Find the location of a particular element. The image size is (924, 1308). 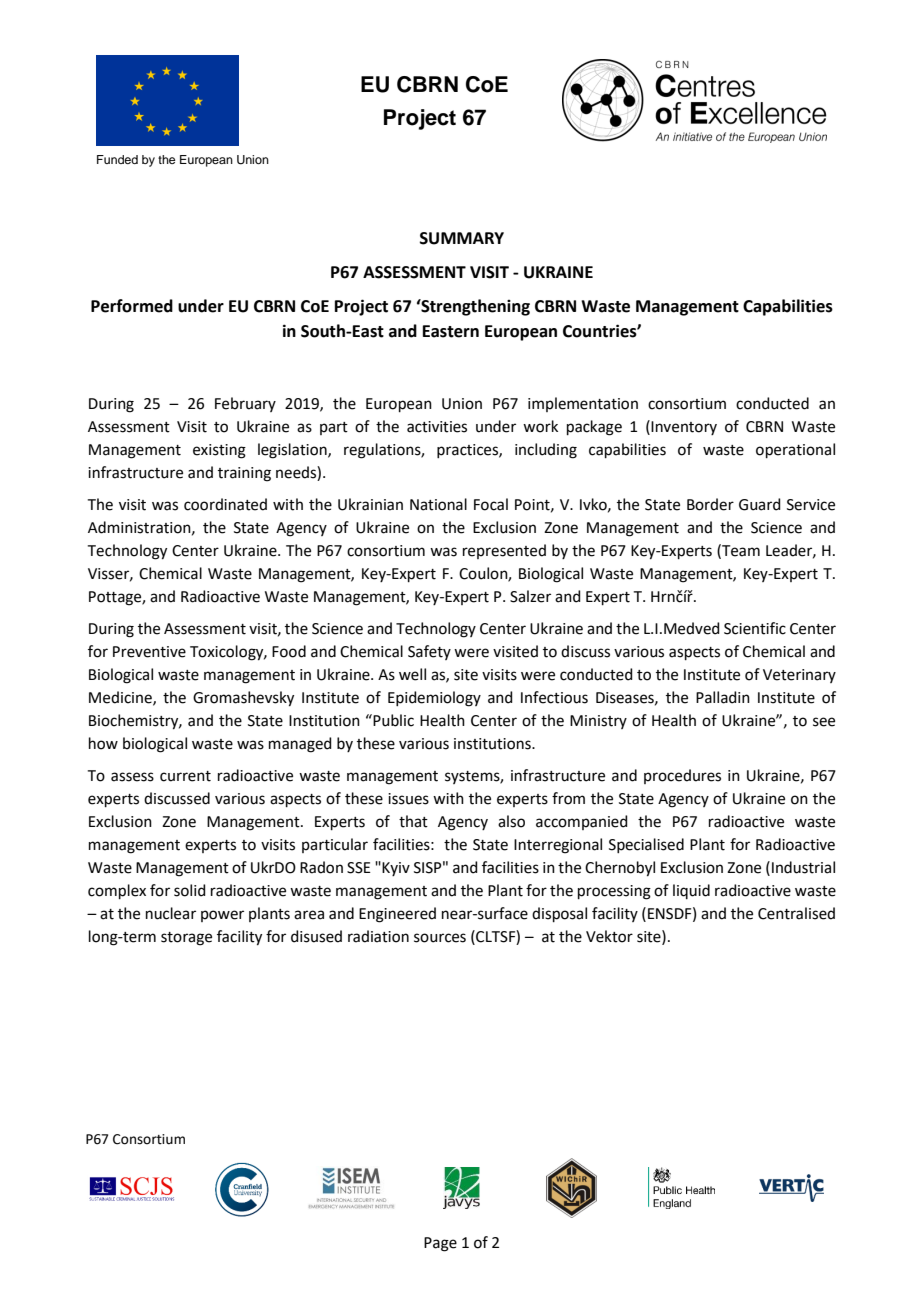

sources is located at coordinates (440, 938).
